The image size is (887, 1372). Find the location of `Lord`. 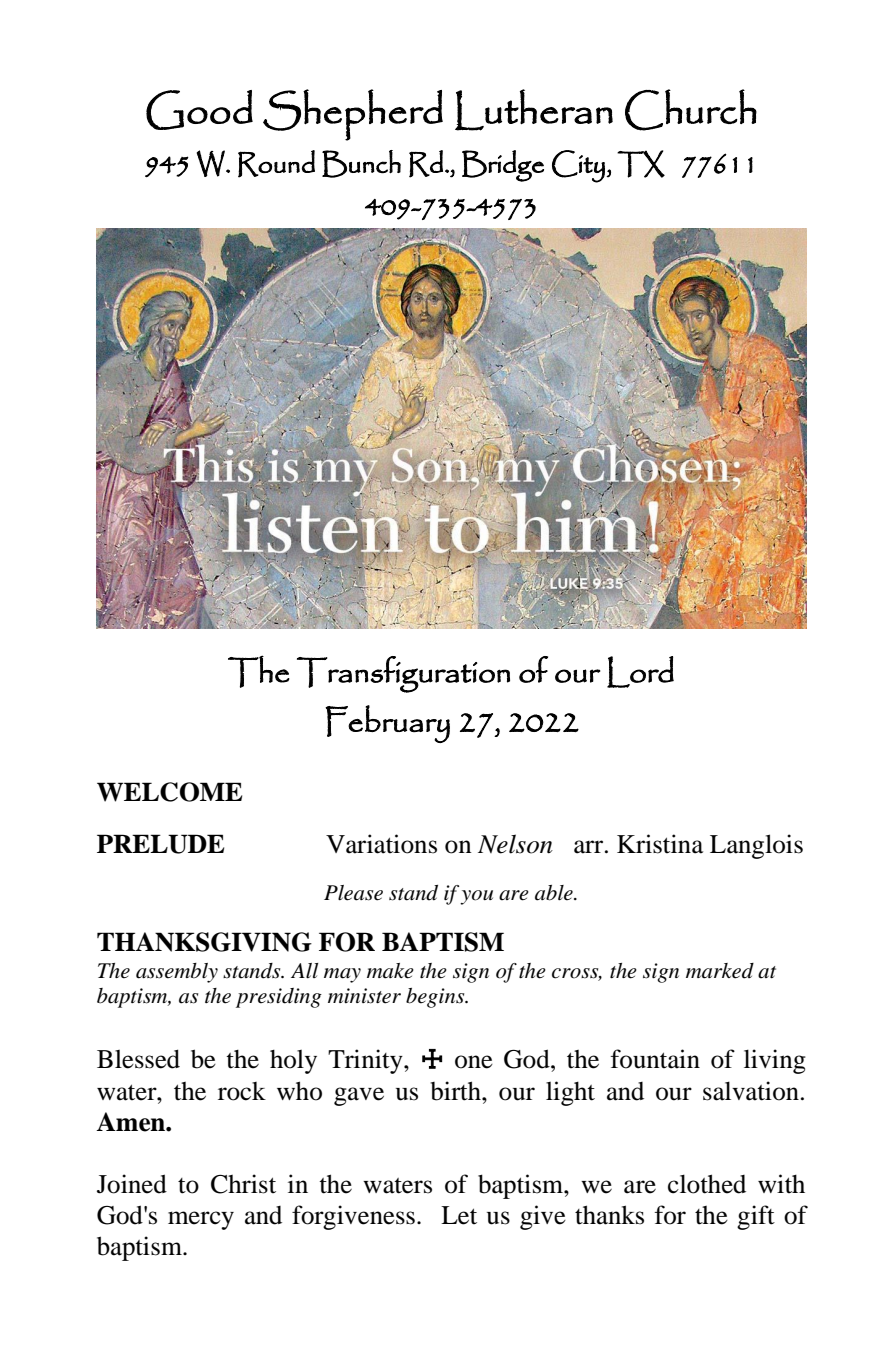

Lord is located at coordinates (640, 672).
